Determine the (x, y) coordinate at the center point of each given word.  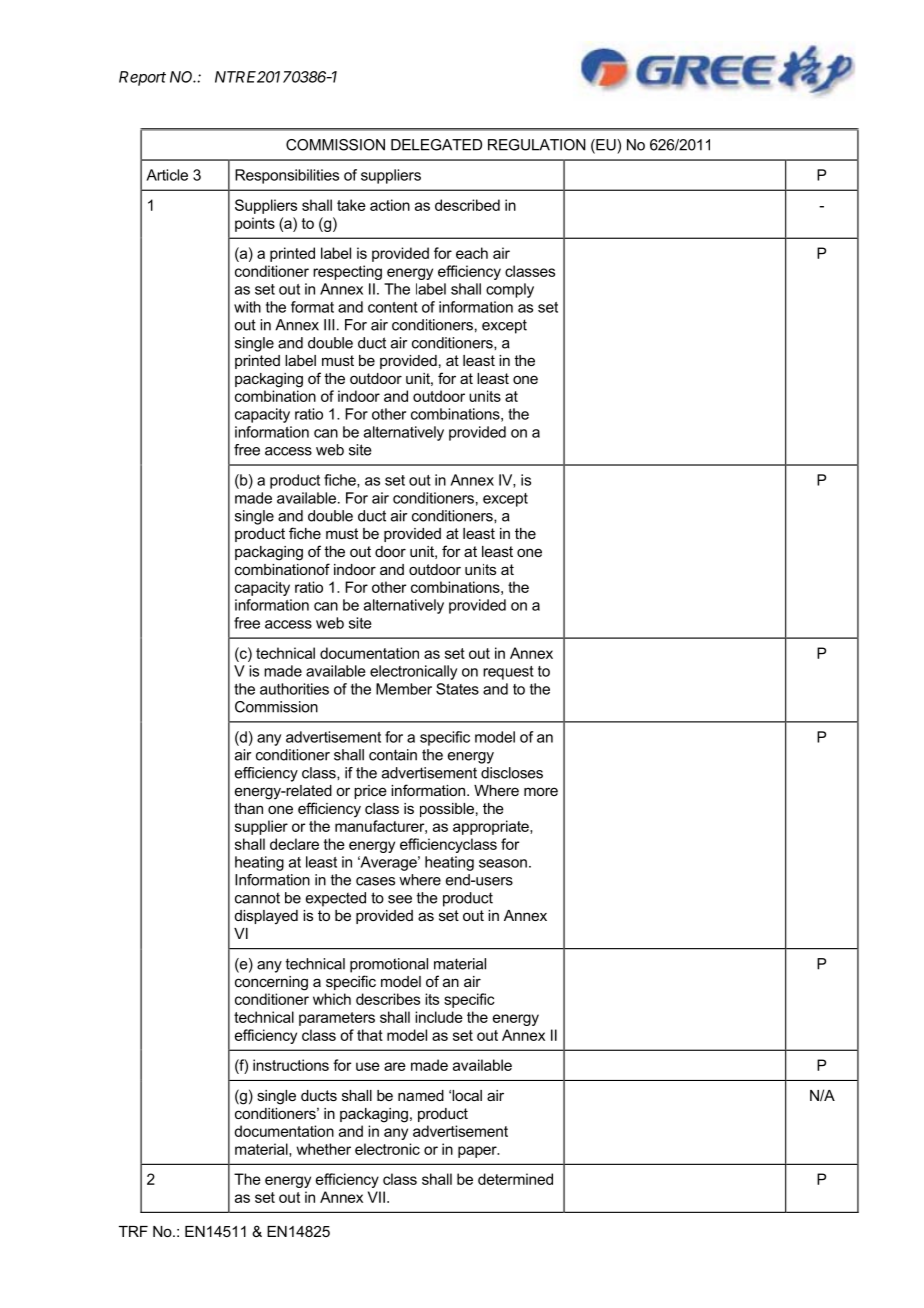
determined (515, 1179)
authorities (294, 689)
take (351, 205)
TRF (133, 1231)
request (508, 673)
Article (167, 175)
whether (323, 1149)
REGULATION (537, 145)
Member (404, 689)
